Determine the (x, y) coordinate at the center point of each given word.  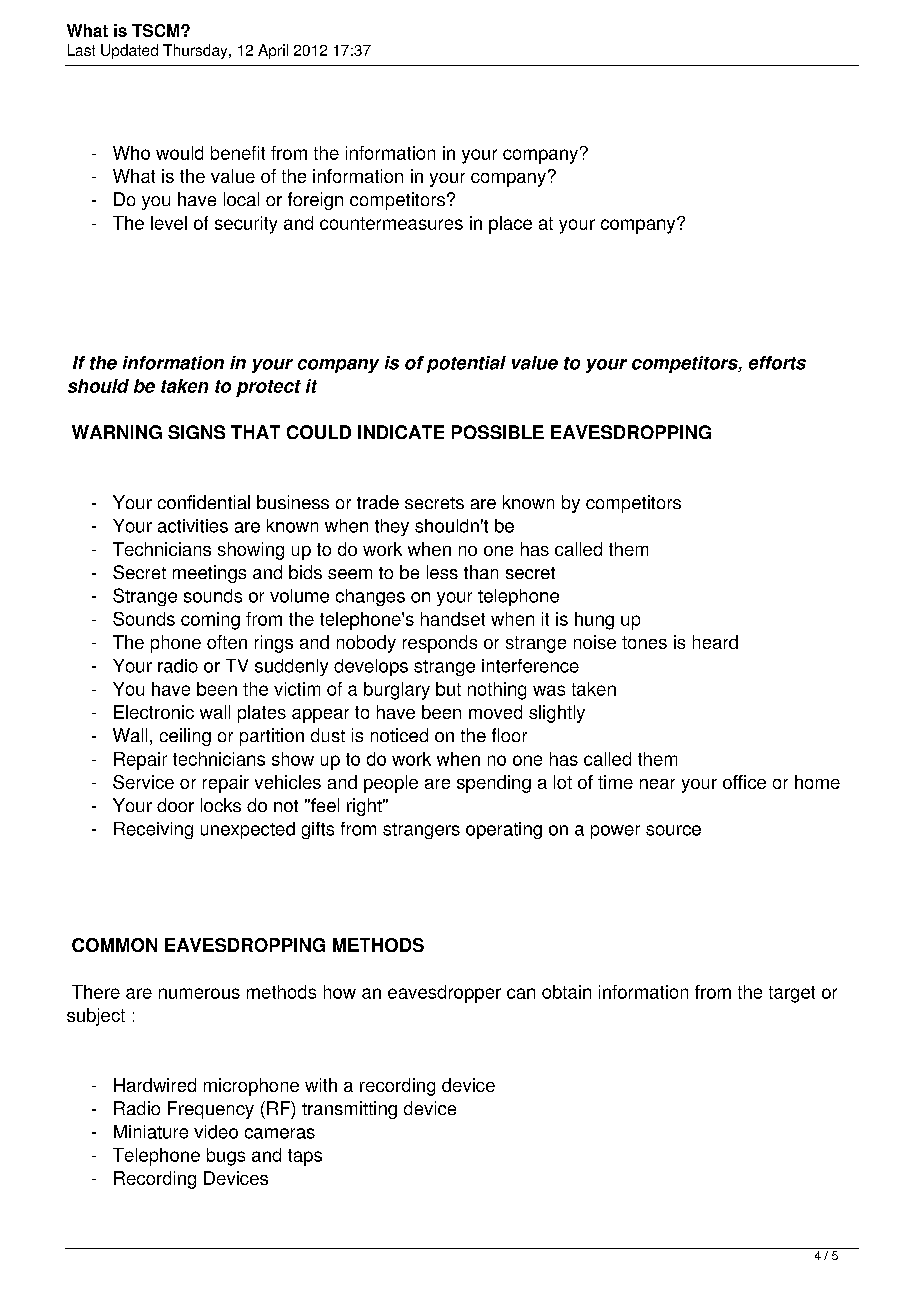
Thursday (196, 51)
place (510, 225)
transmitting (349, 1110)
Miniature (151, 1132)
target (792, 994)
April (273, 51)
